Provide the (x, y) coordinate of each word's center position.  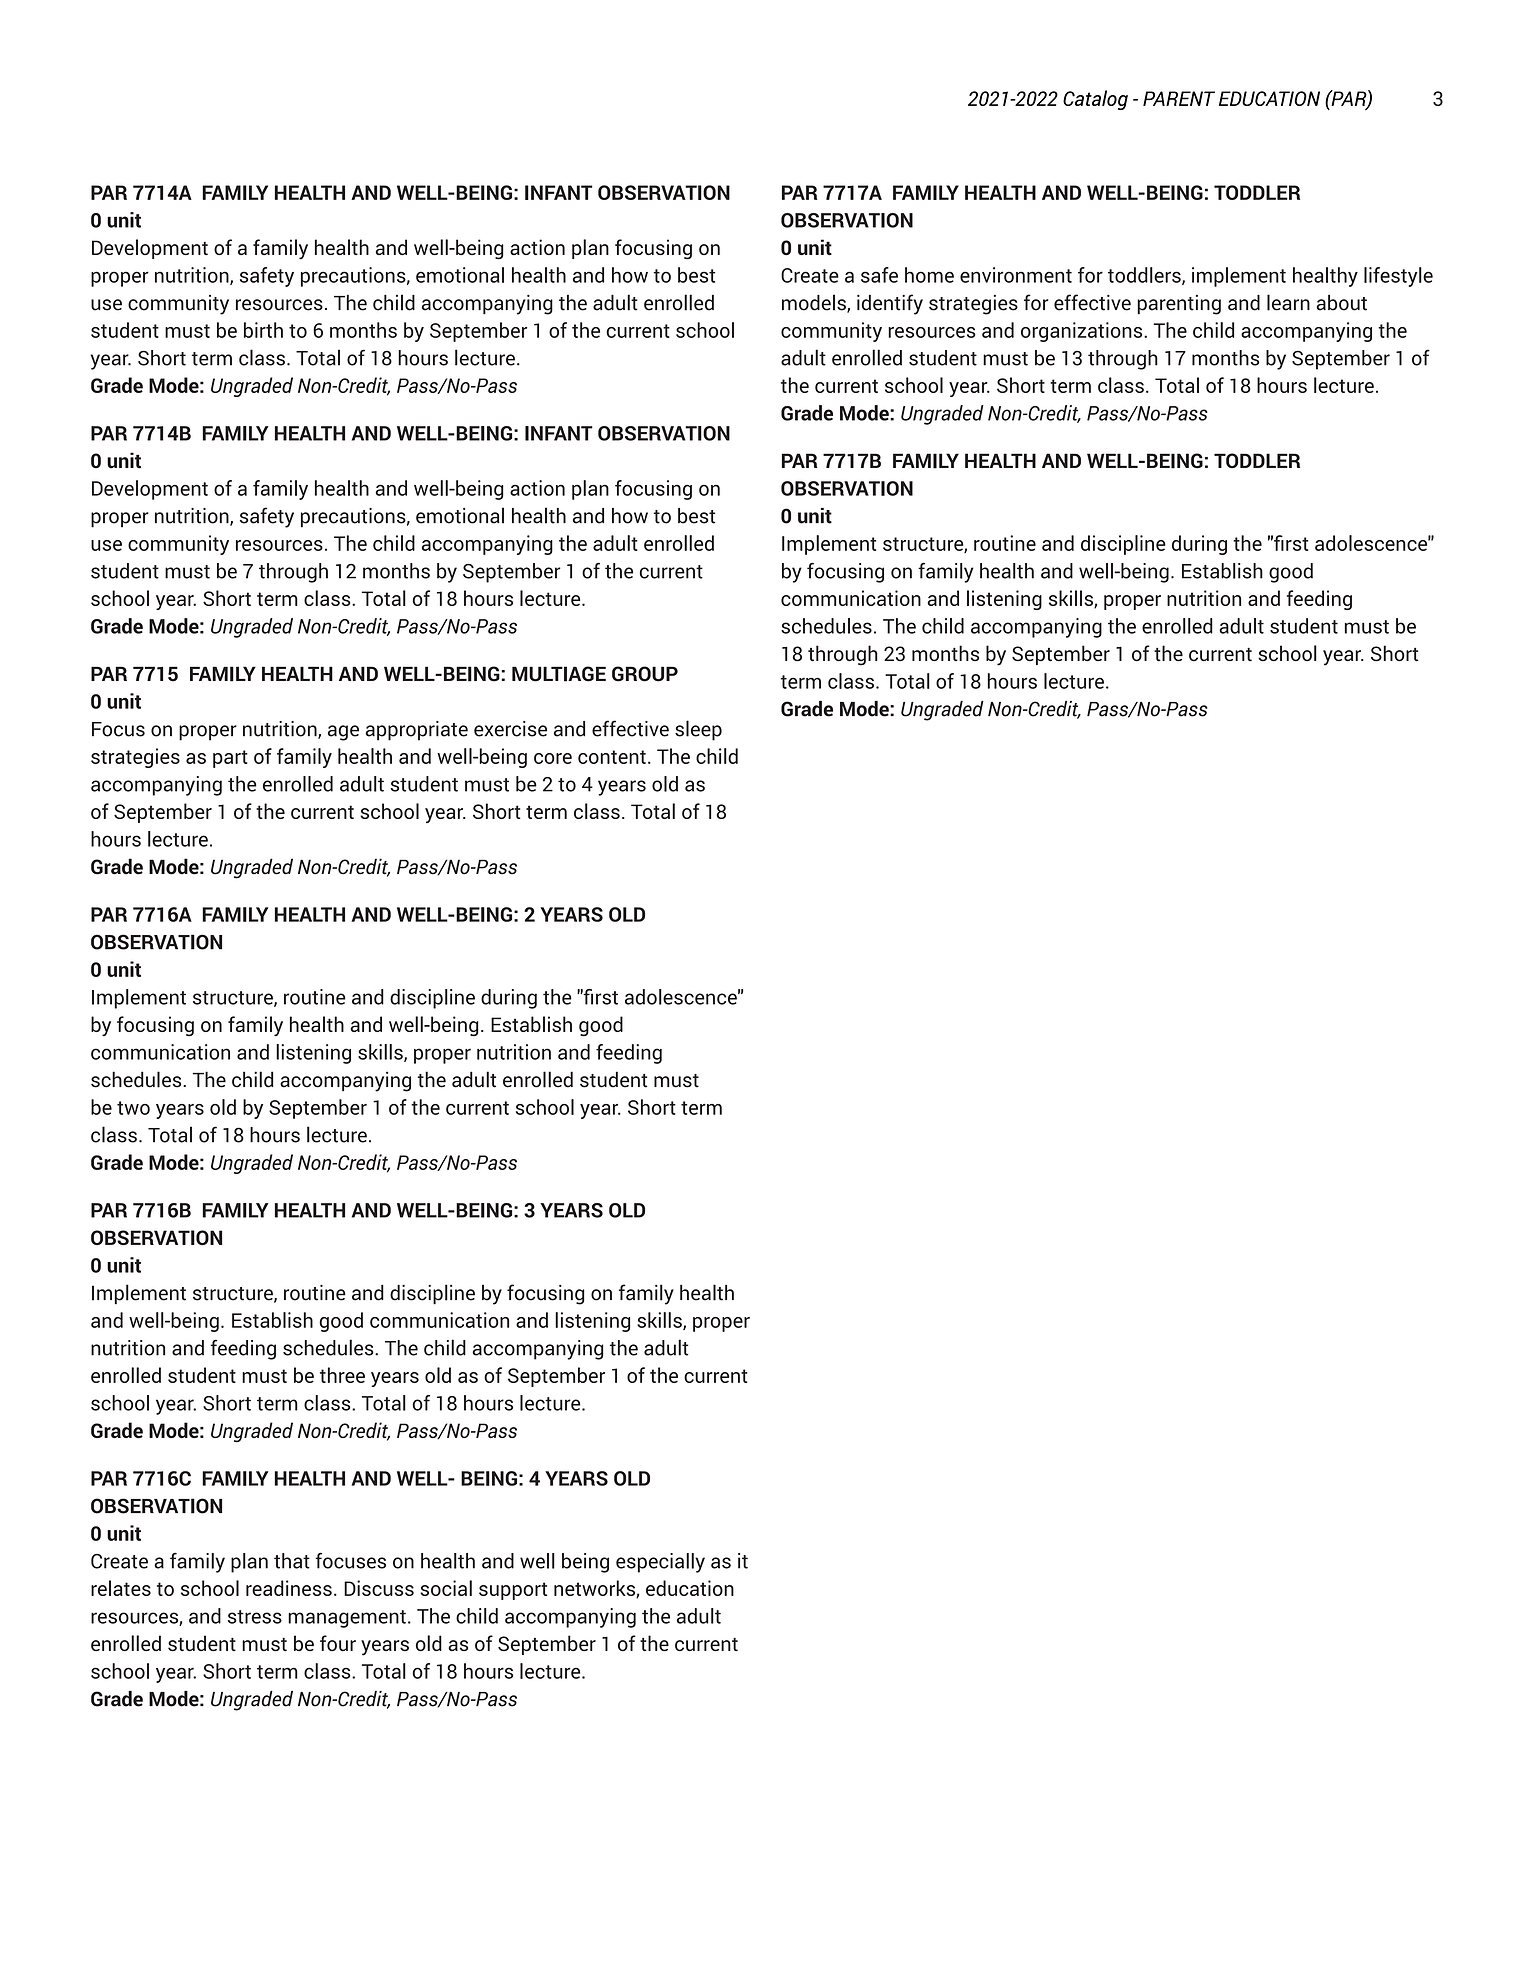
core (553, 758)
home (929, 275)
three (342, 1375)
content (612, 757)
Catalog (1095, 100)
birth (263, 330)
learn (1288, 302)
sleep (698, 730)
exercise (510, 729)
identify (890, 304)
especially (660, 1563)
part (230, 759)
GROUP (645, 674)
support (513, 1591)
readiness (289, 1588)
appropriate (417, 731)
